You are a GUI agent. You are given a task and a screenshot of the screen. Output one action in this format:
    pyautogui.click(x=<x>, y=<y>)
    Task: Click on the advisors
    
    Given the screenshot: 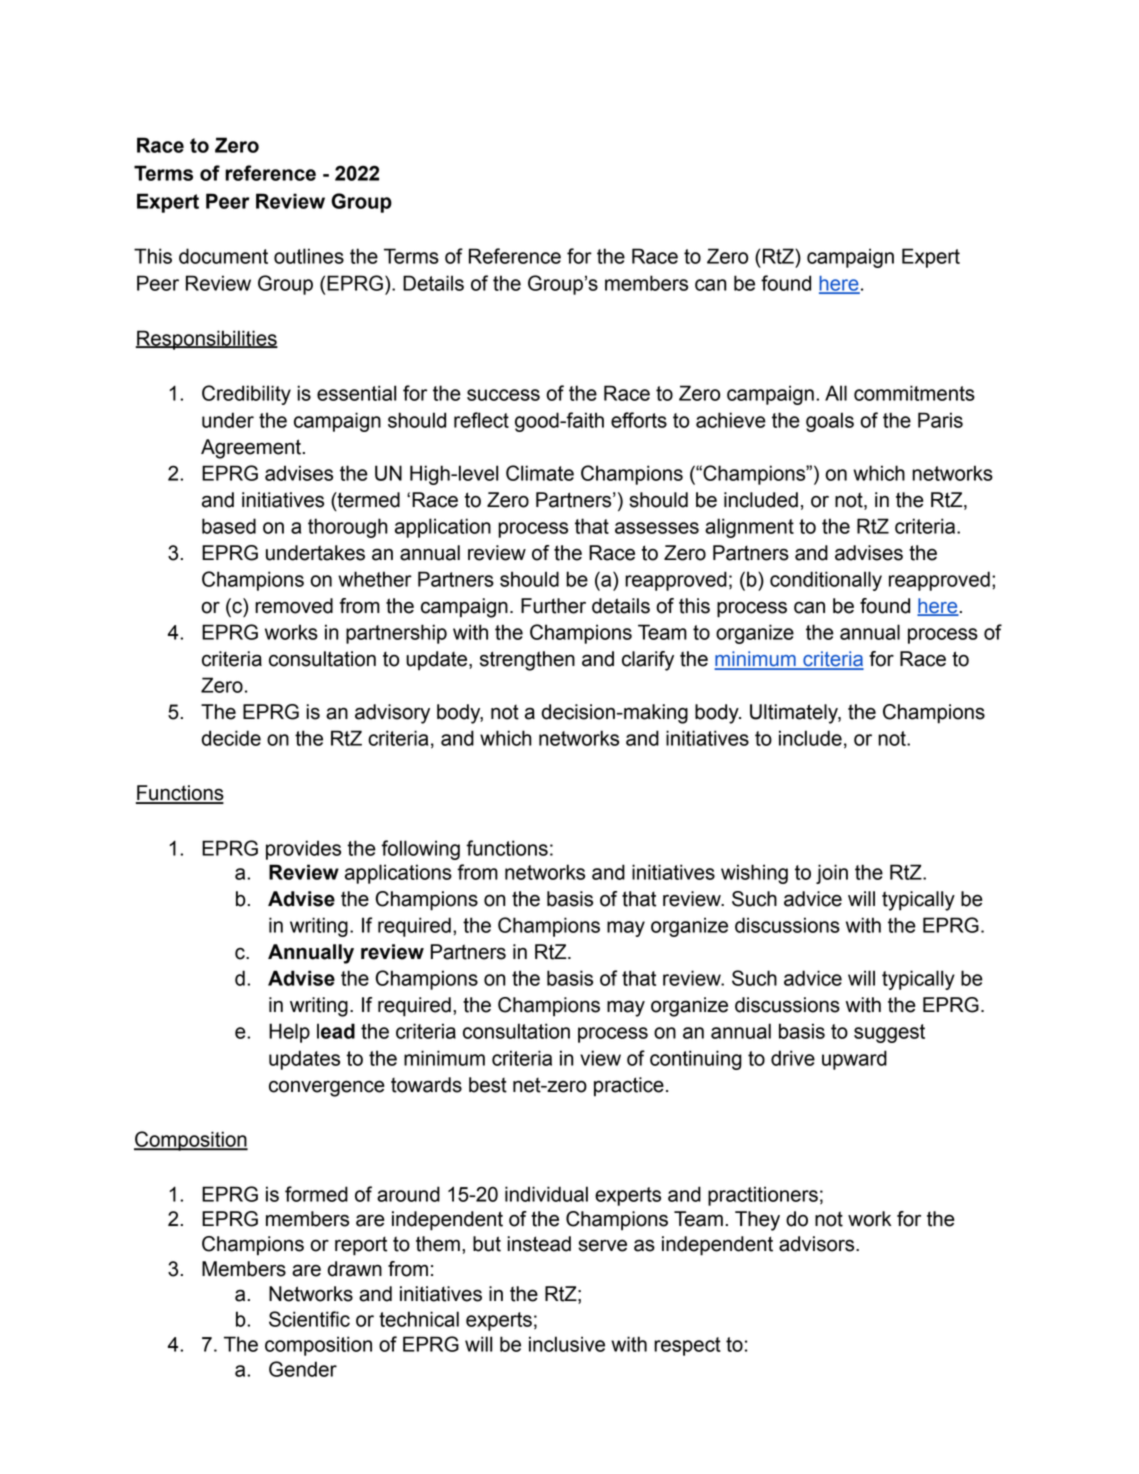 What is the action you would take?
    pyautogui.click(x=818, y=1244)
